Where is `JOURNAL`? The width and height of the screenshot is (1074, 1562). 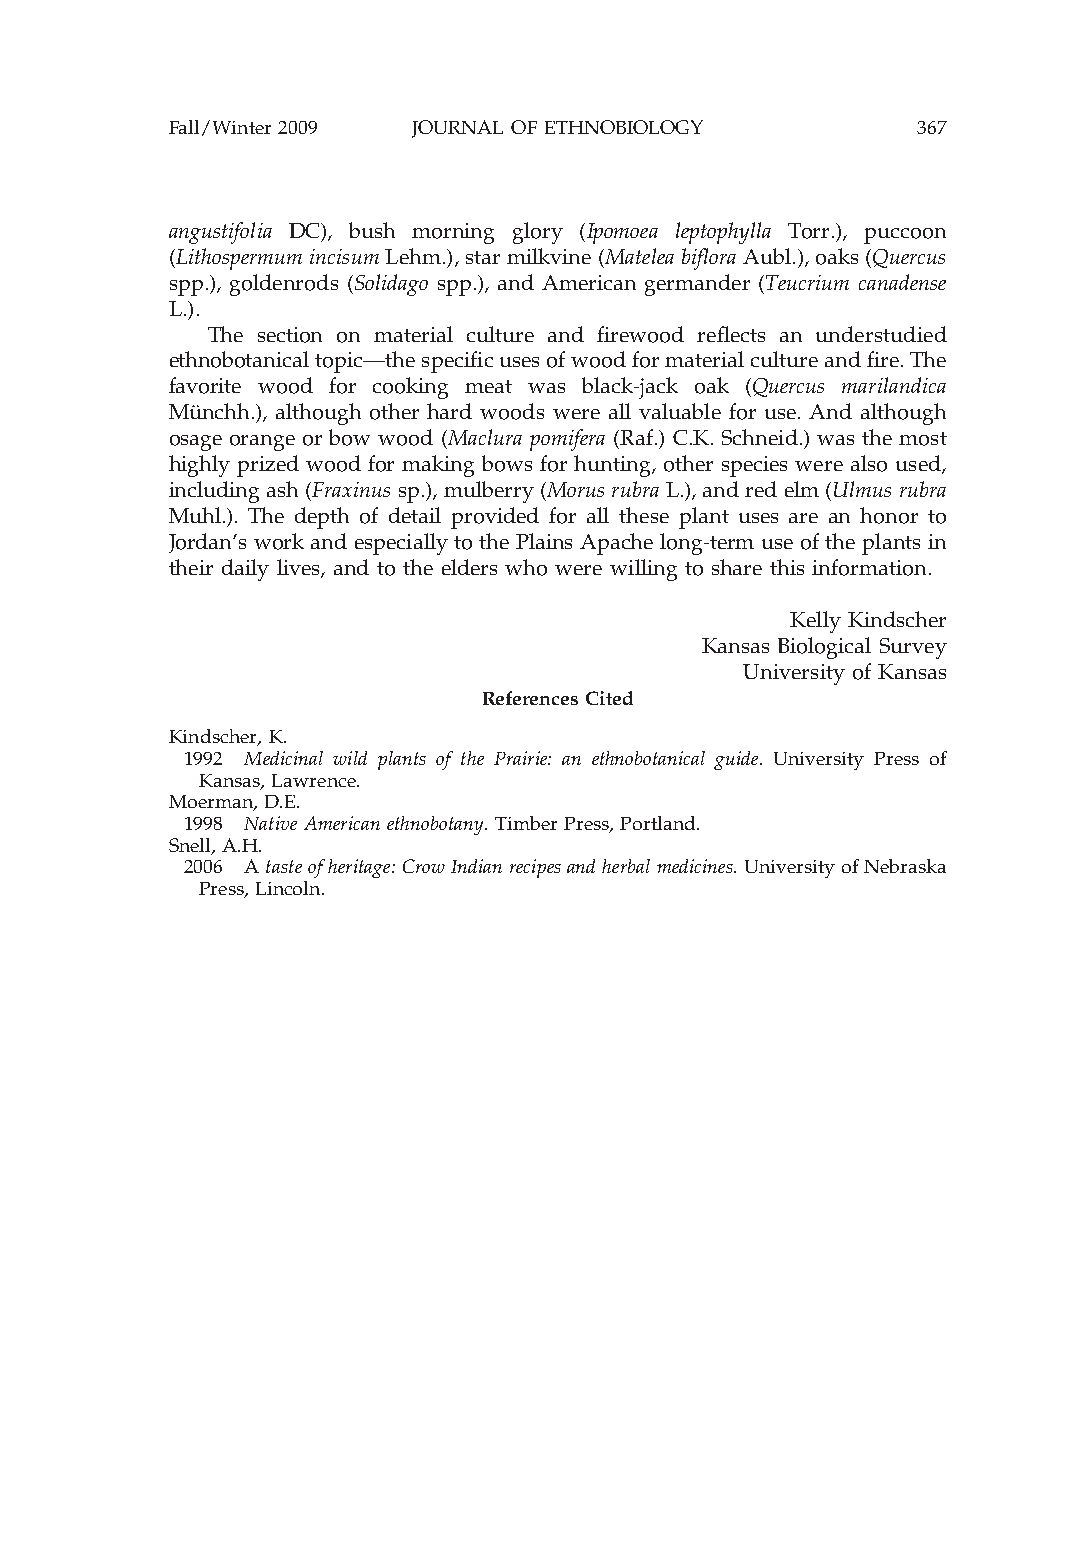 JOURNAL is located at coordinates (457, 129).
